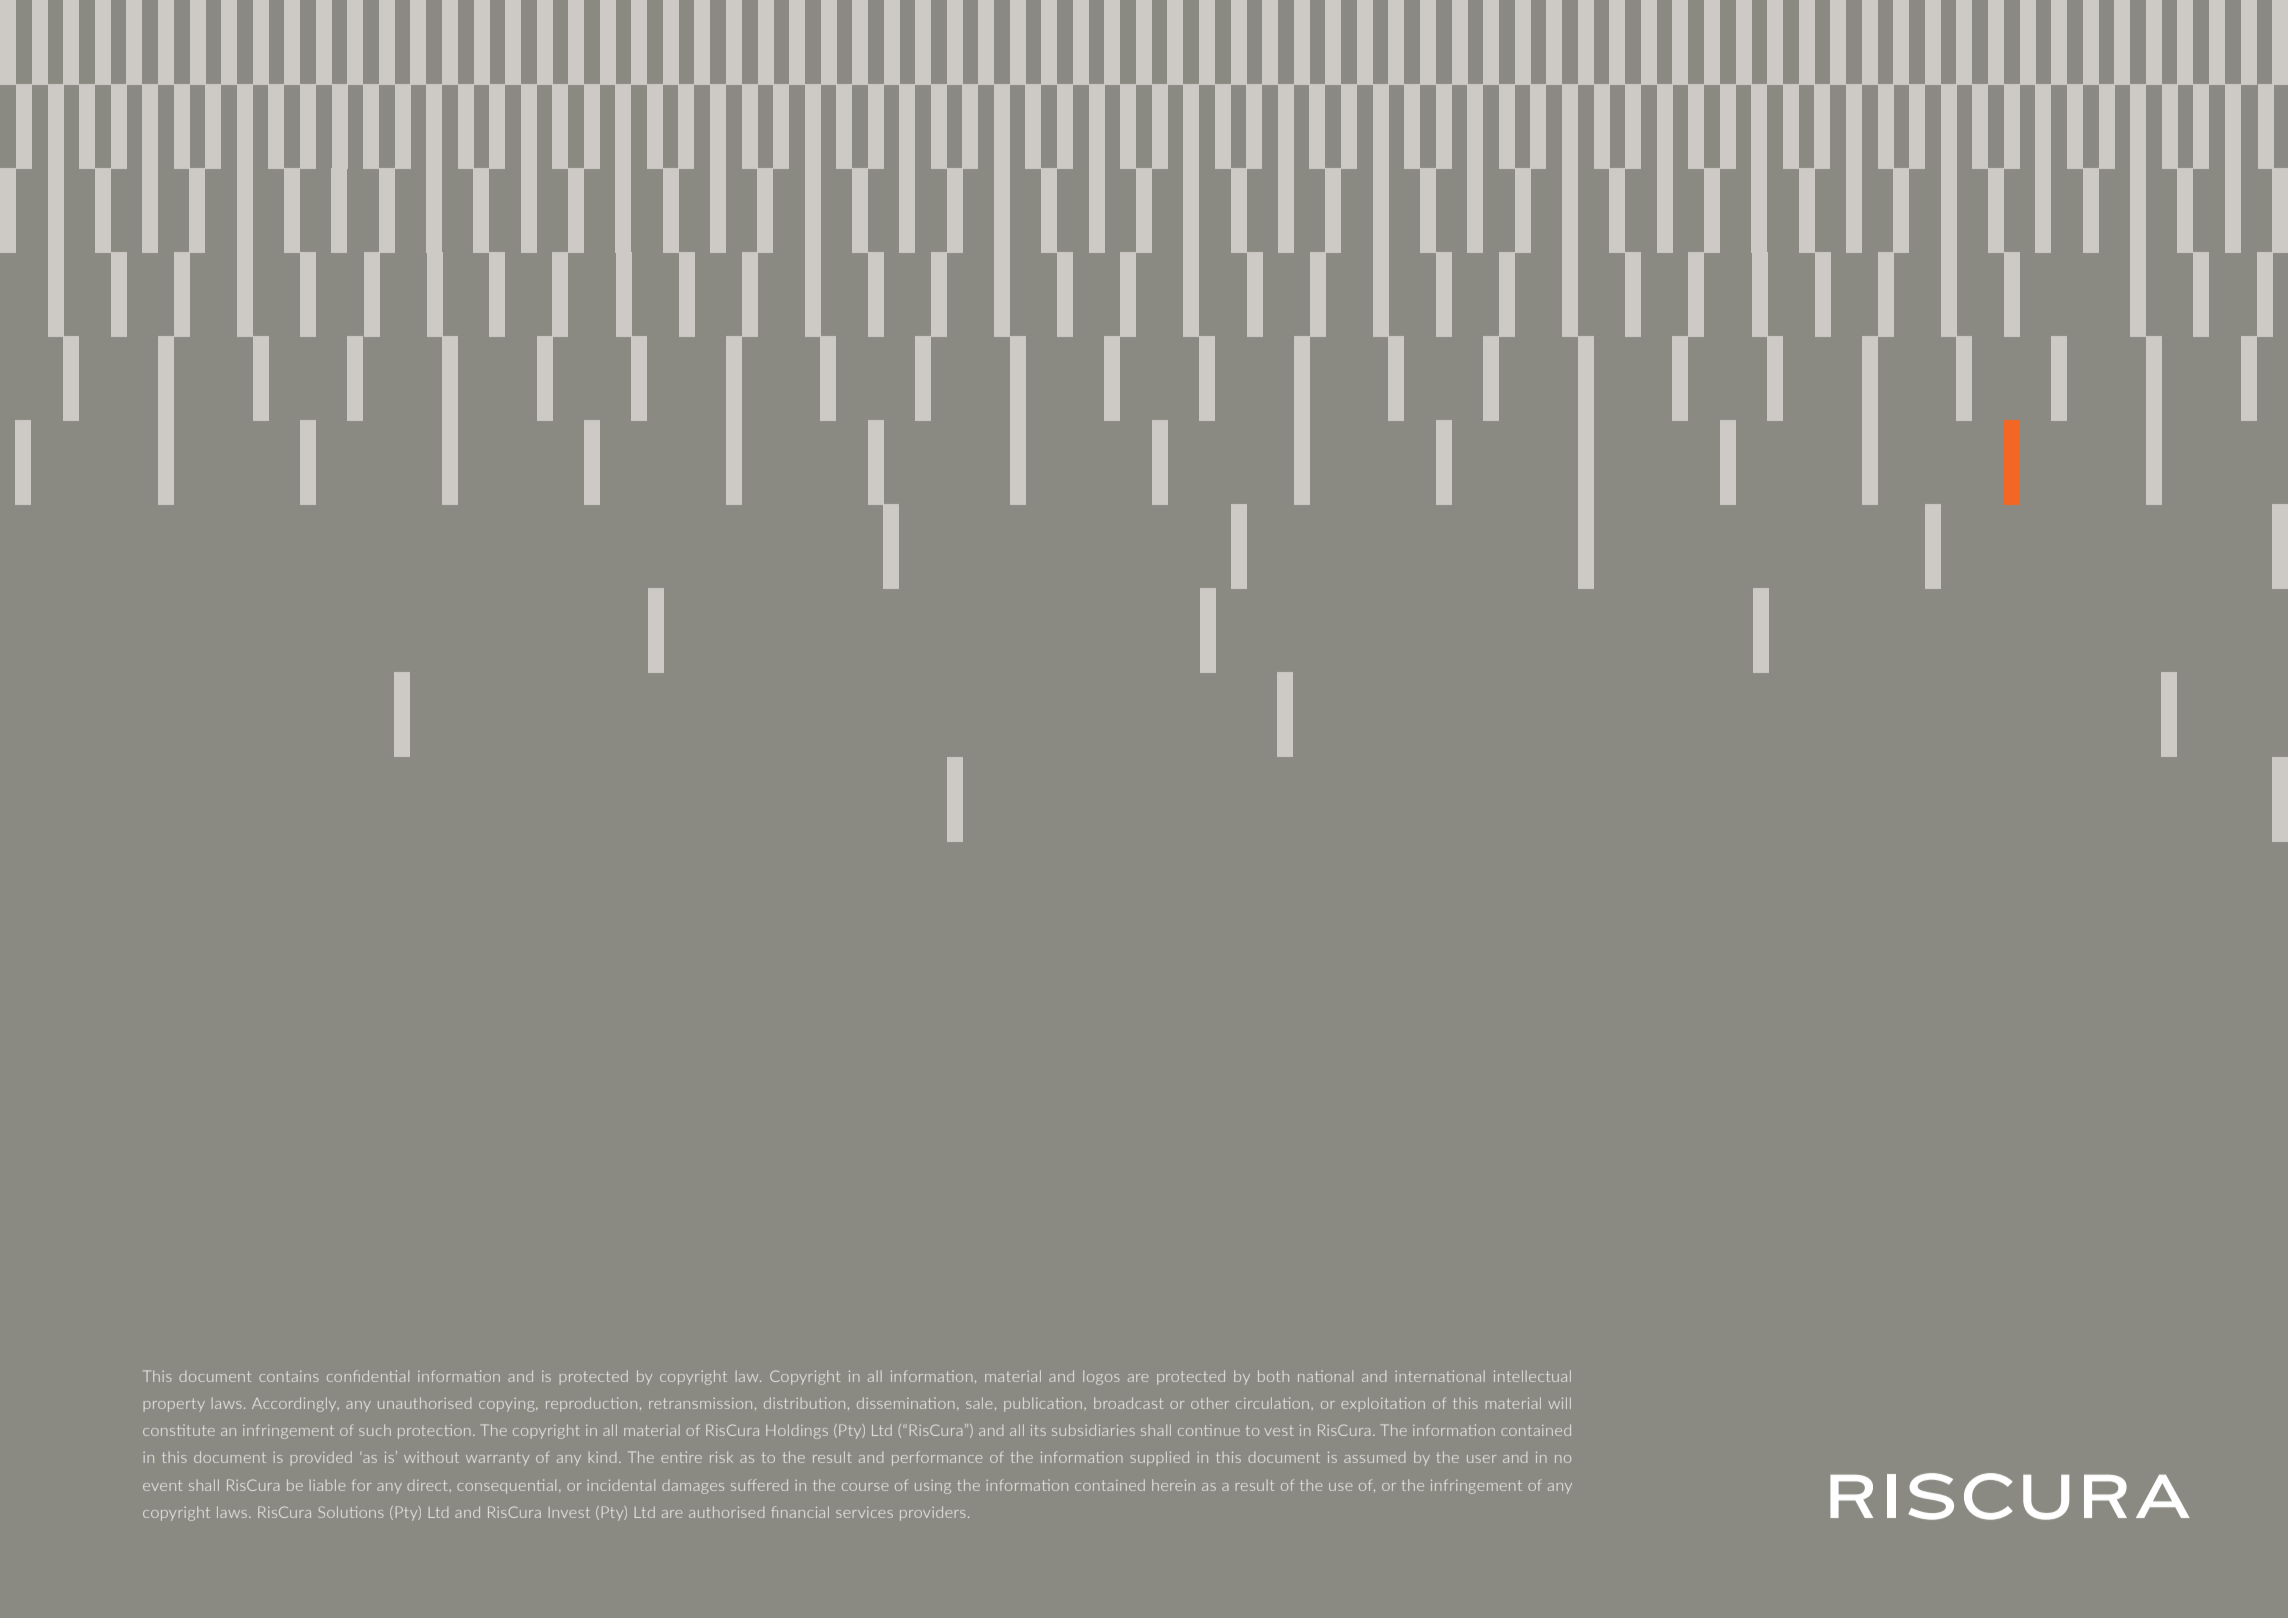 Image resolution: width=2288 pixels, height=1618 pixels. Describe the element at coordinates (431, 1457) in the page. I see `without` at that location.
